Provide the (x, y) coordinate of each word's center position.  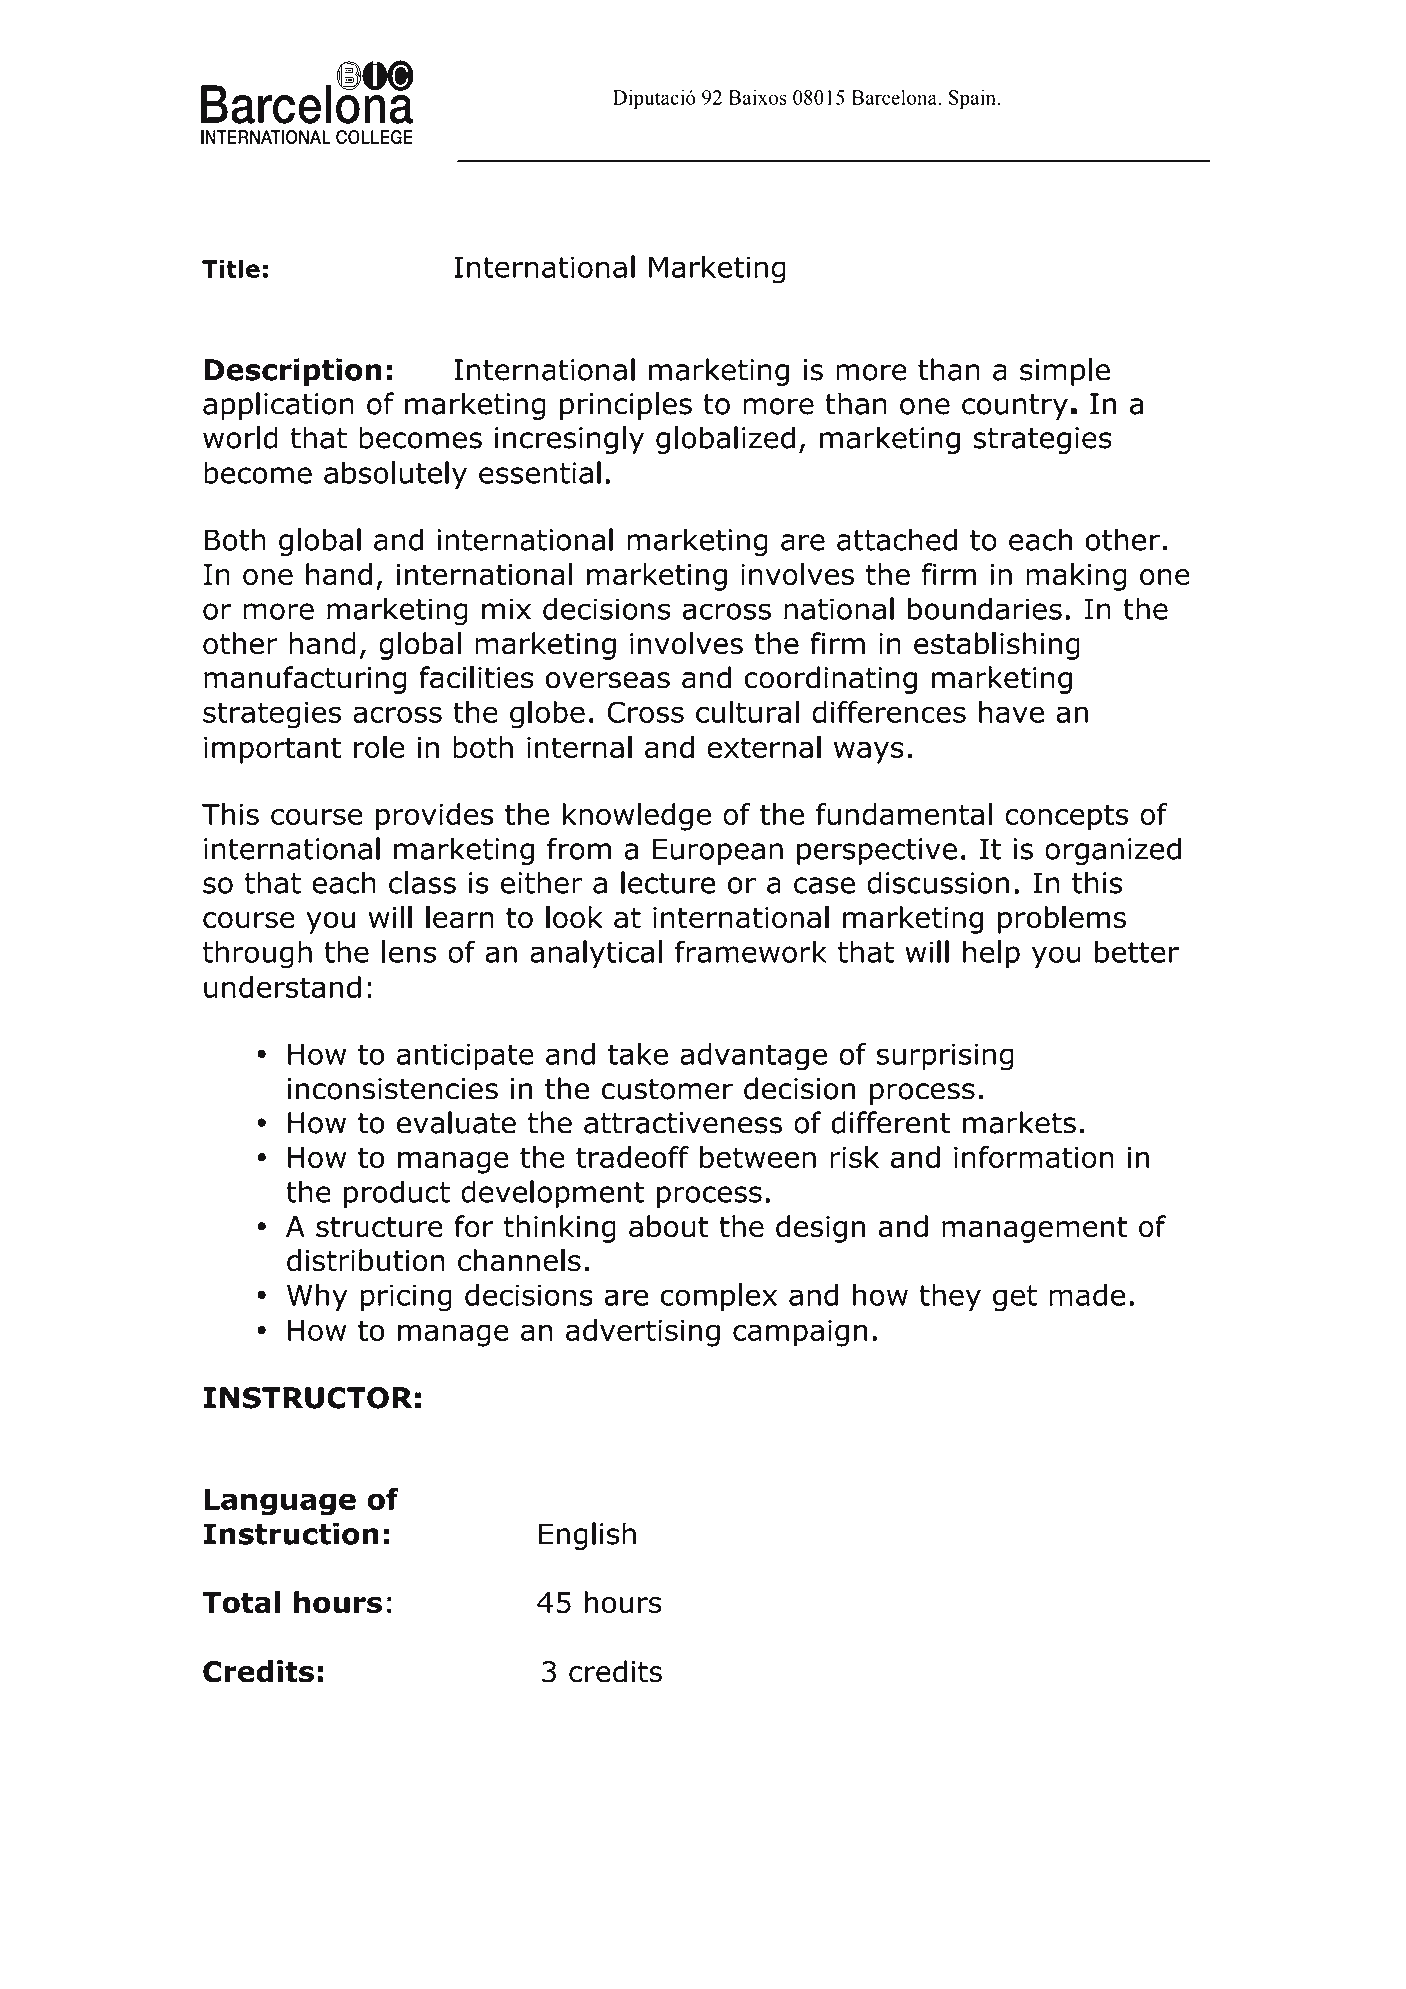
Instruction (291, 1533)
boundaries (985, 608)
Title (231, 268)
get (1015, 1298)
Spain (974, 99)
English (587, 1536)
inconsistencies (393, 1089)
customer (667, 1089)
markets (1019, 1122)
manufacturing (305, 680)
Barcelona (895, 97)
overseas (608, 680)
